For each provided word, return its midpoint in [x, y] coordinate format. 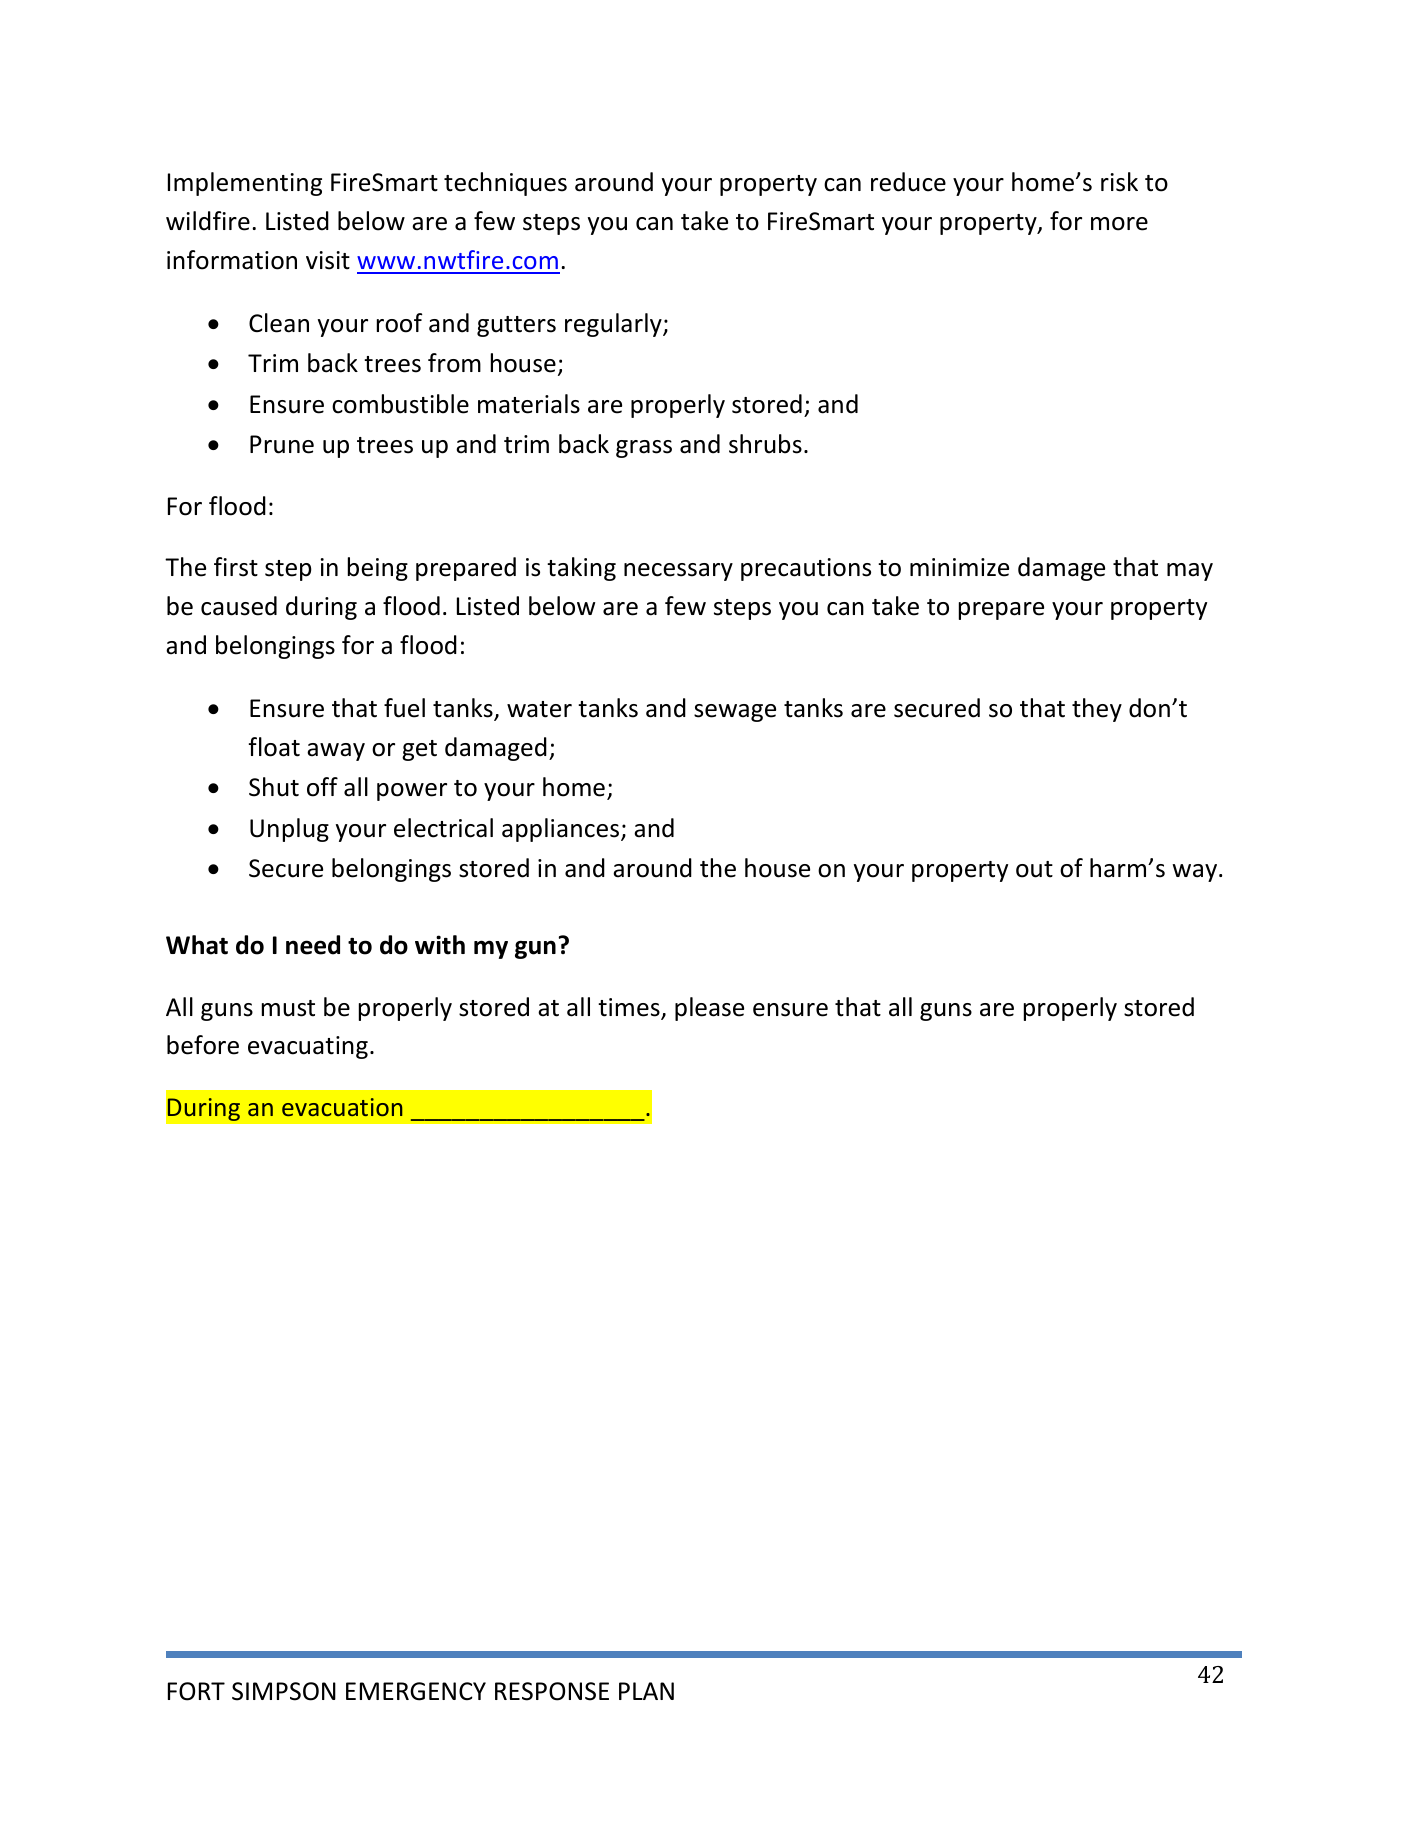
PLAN [646, 1691]
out [1034, 869]
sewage [735, 713]
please [709, 1009]
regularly [614, 325]
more [1119, 224]
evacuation [342, 1107]
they [1097, 710]
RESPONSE [552, 1691]
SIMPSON [284, 1691]
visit [328, 260]
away [336, 752]
